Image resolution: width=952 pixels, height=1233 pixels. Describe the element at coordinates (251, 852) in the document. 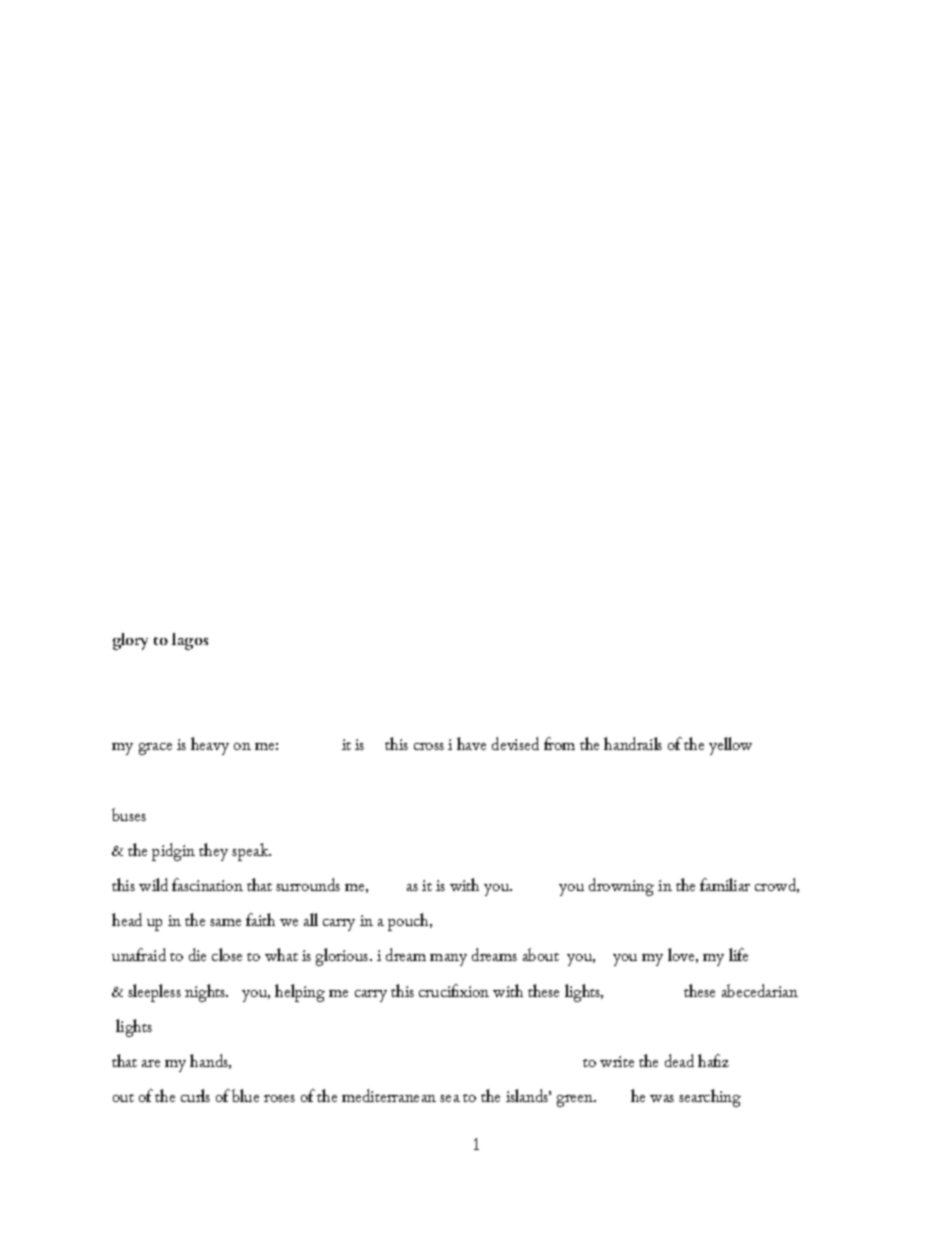

I see `speak` at that location.
